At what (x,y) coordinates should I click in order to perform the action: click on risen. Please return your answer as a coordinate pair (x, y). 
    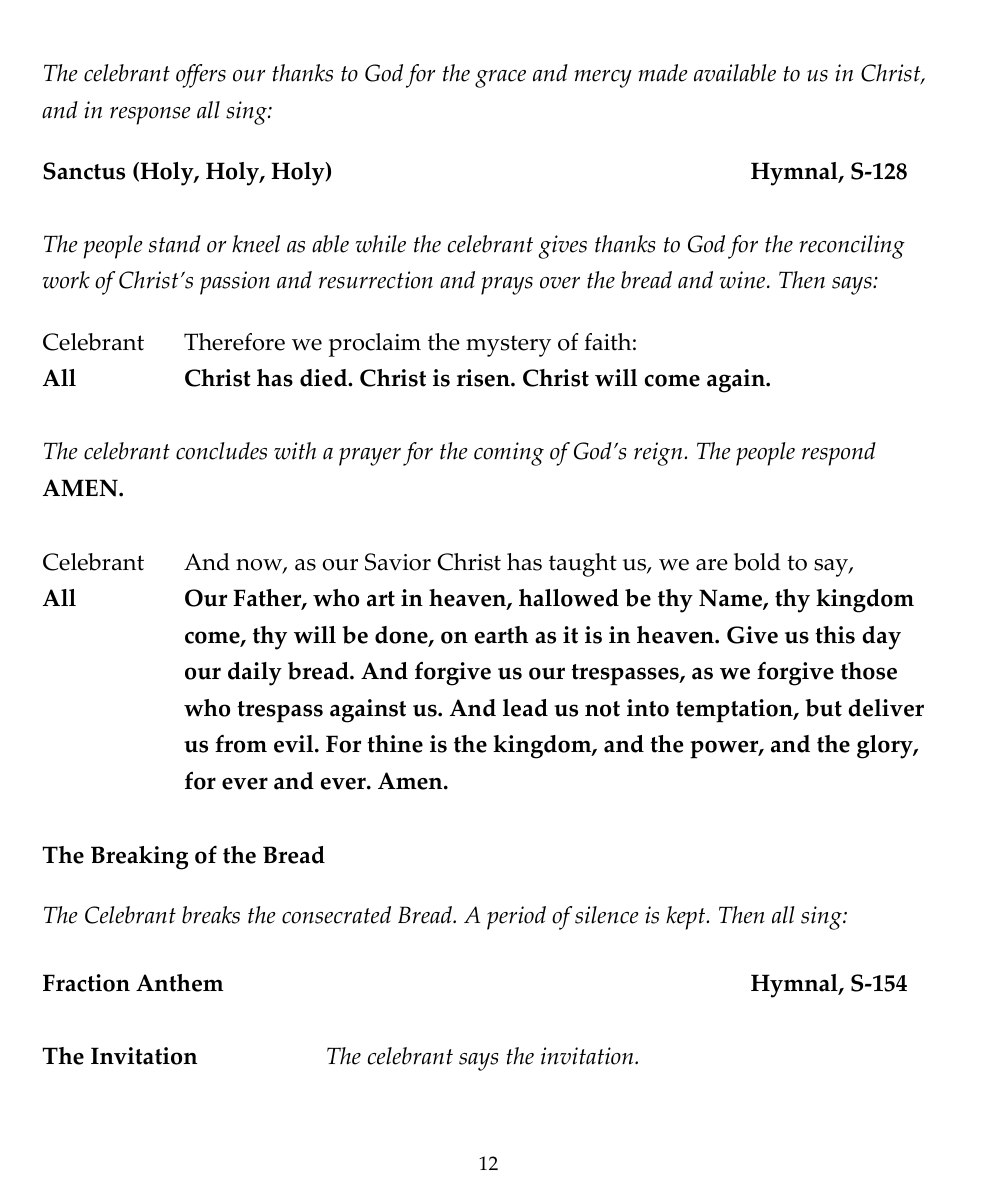
    Looking at the image, I should click on (484, 378).
